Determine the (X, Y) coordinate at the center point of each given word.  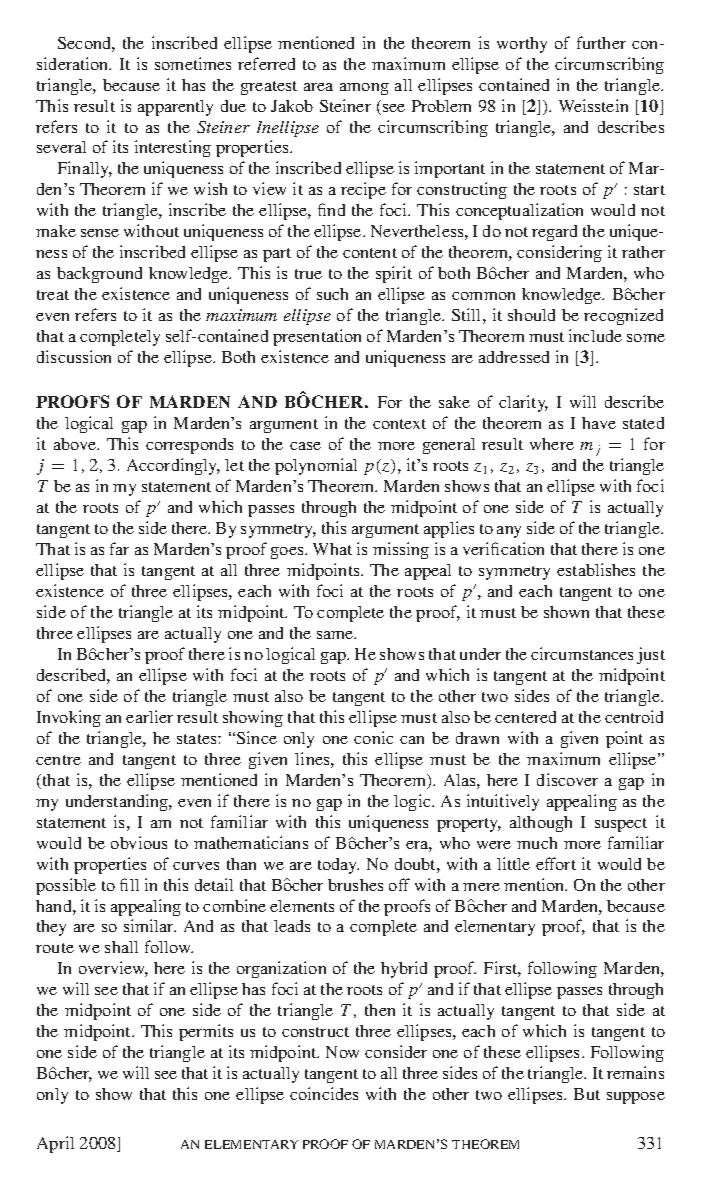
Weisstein (593, 105)
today (338, 866)
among (364, 89)
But (587, 1094)
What (332, 549)
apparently (175, 108)
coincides (324, 1093)
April (55, 1144)
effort (556, 863)
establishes (596, 569)
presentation (317, 337)
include (595, 335)
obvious (139, 842)
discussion (74, 356)
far (119, 548)
